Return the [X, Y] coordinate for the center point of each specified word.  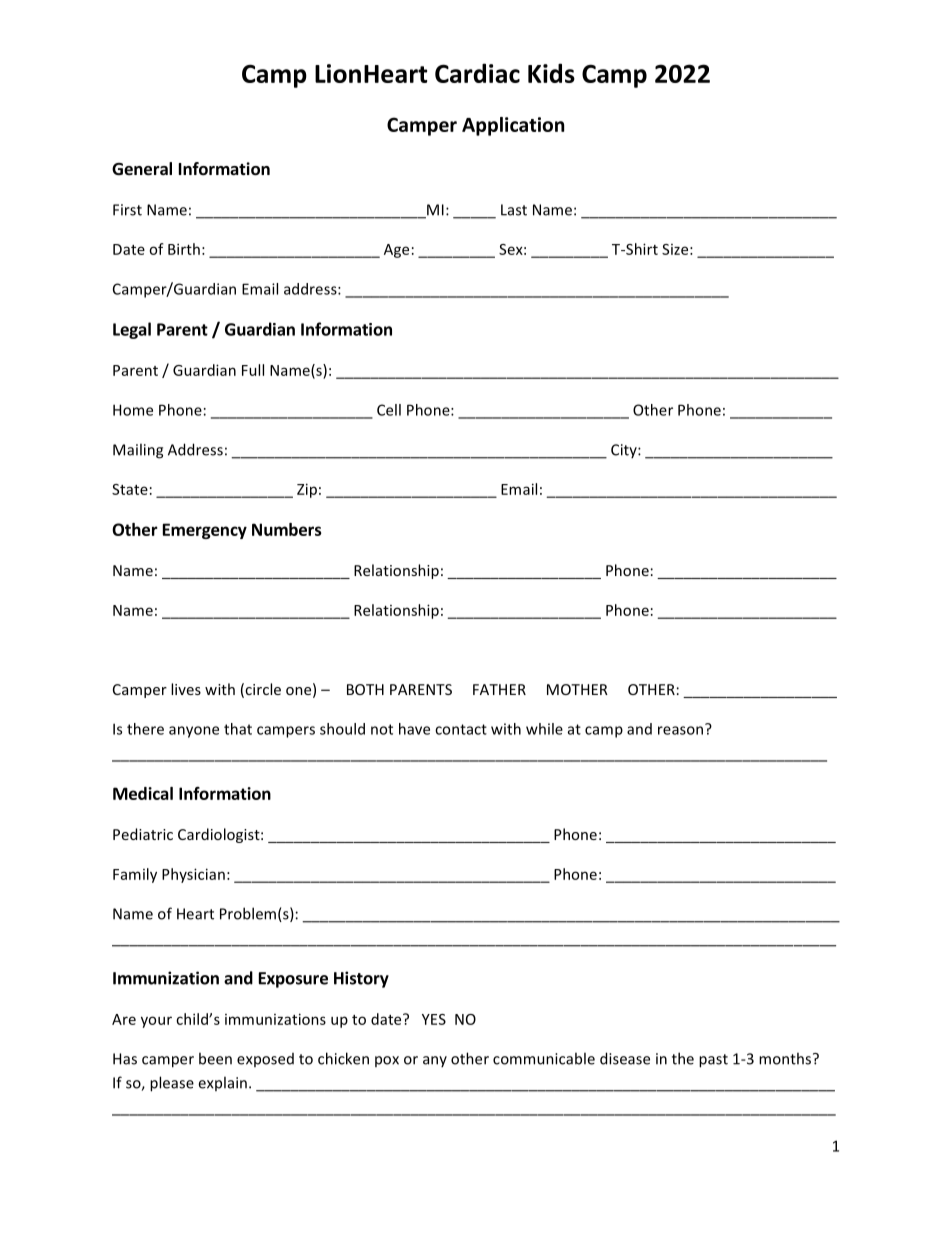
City [625, 451]
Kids [551, 73]
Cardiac [477, 73]
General [142, 169]
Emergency [205, 531]
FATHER [499, 689]
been [215, 1058]
